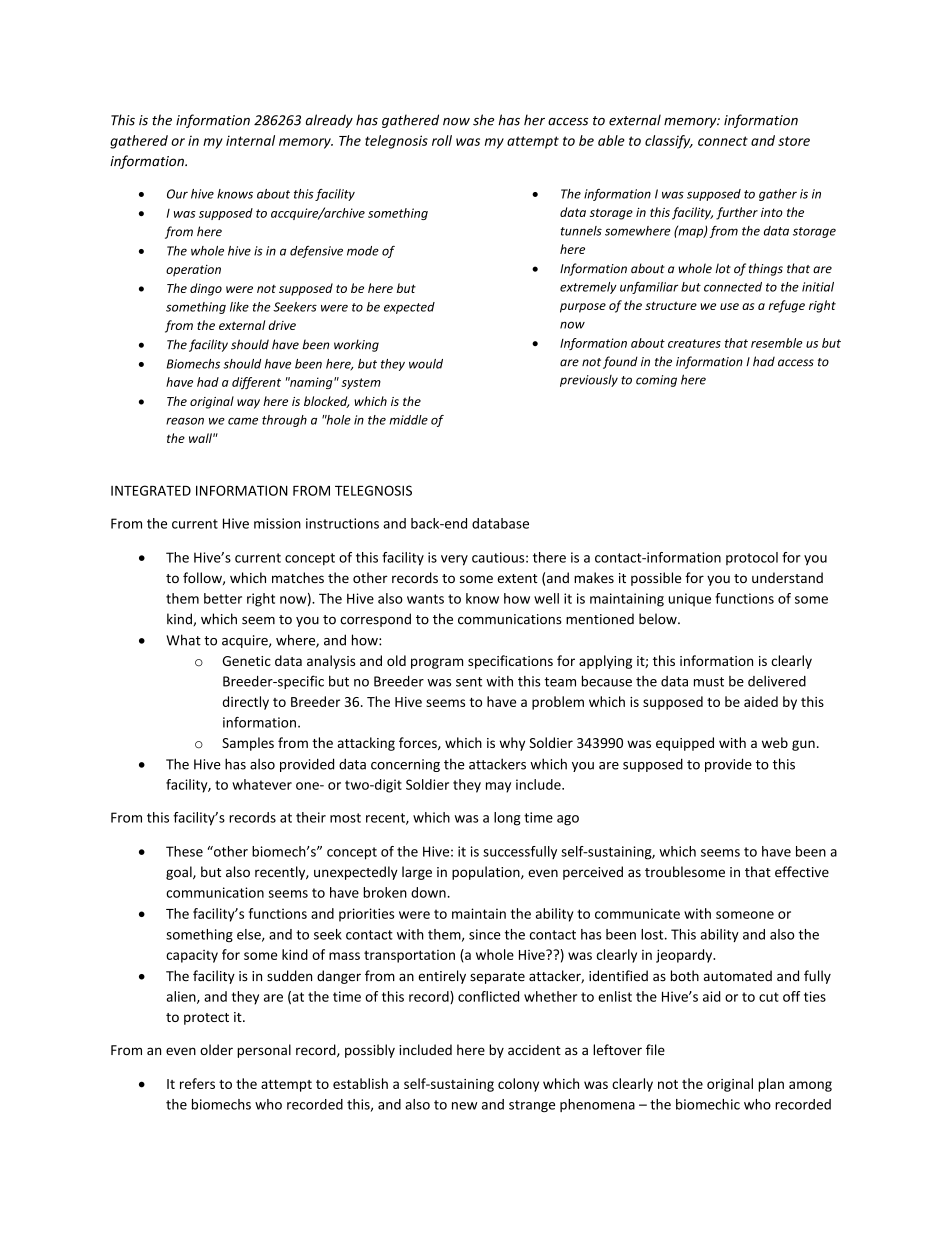 The width and height of the page is (952, 1233). I want to click on internal, so click(250, 140).
